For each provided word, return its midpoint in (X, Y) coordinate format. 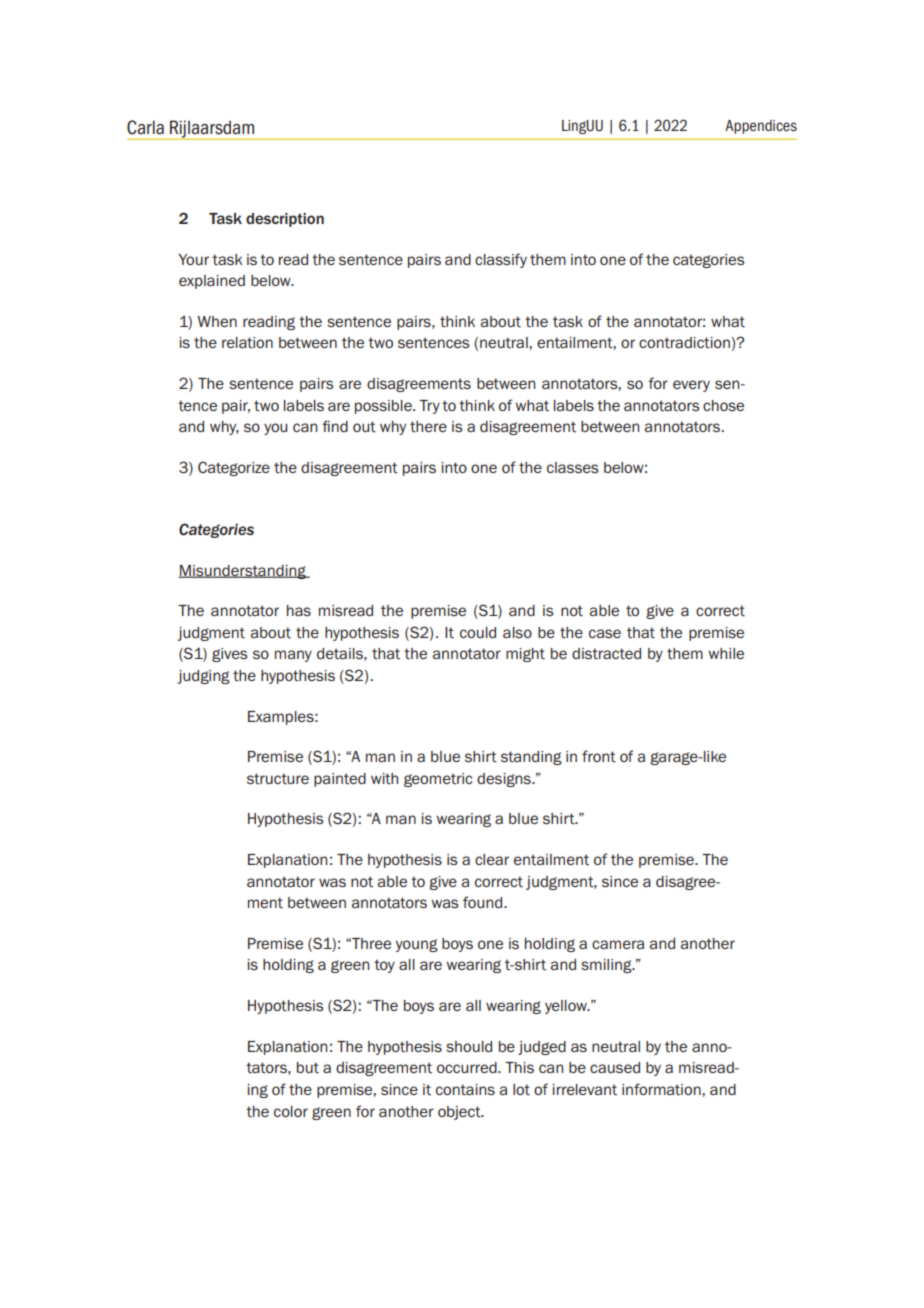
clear (492, 859)
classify (501, 260)
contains (465, 1090)
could (478, 632)
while (726, 653)
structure (278, 779)
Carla (145, 127)
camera (618, 944)
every (691, 386)
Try (429, 407)
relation (247, 343)
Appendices (761, 127)
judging (203, 677)
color (291, 1111)
